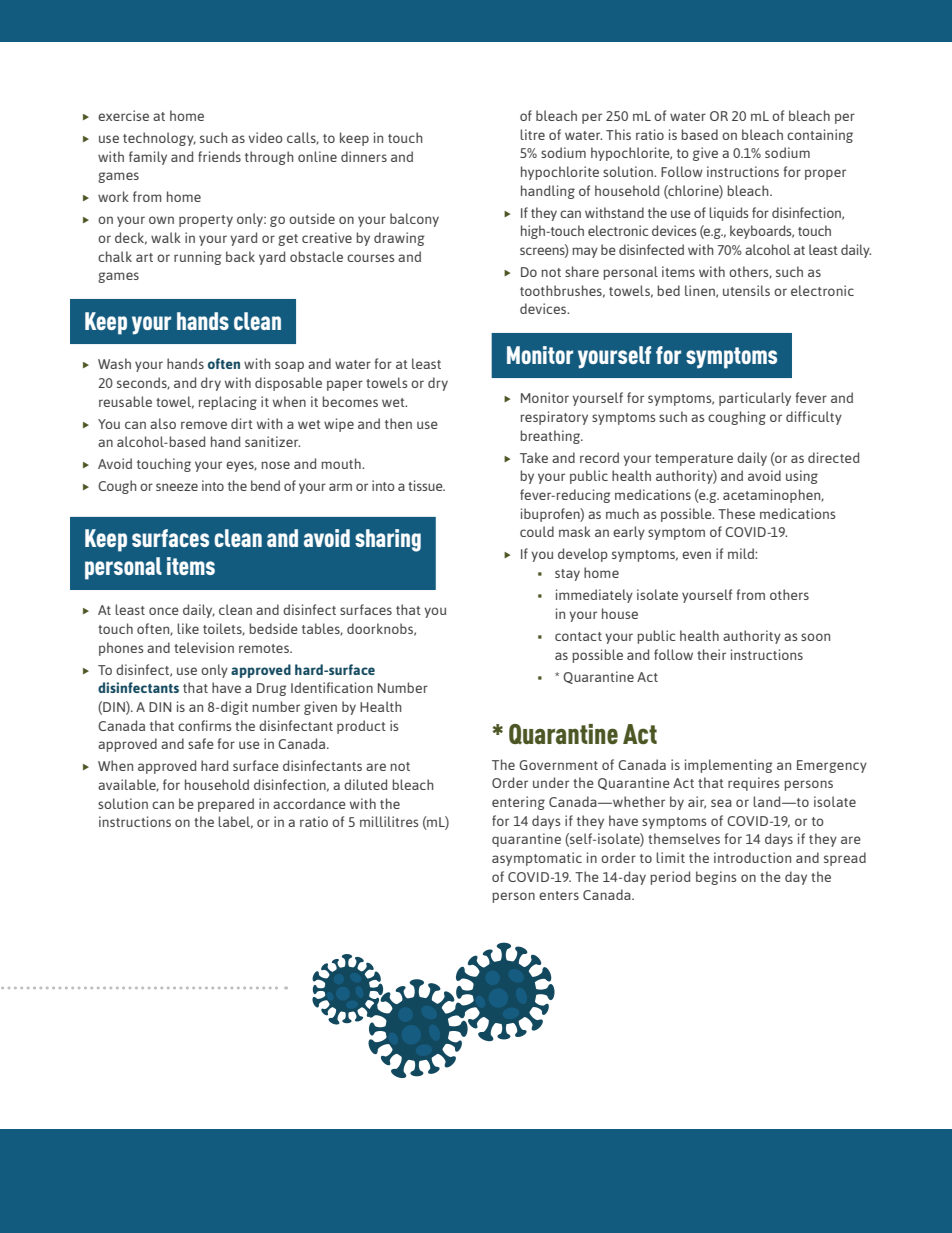 The width and height of the screenshot is (952, 1233). What do you see at coordinates (426, 485) in the screenshot?
I see `tissue` at bounding box center [426, 485].
